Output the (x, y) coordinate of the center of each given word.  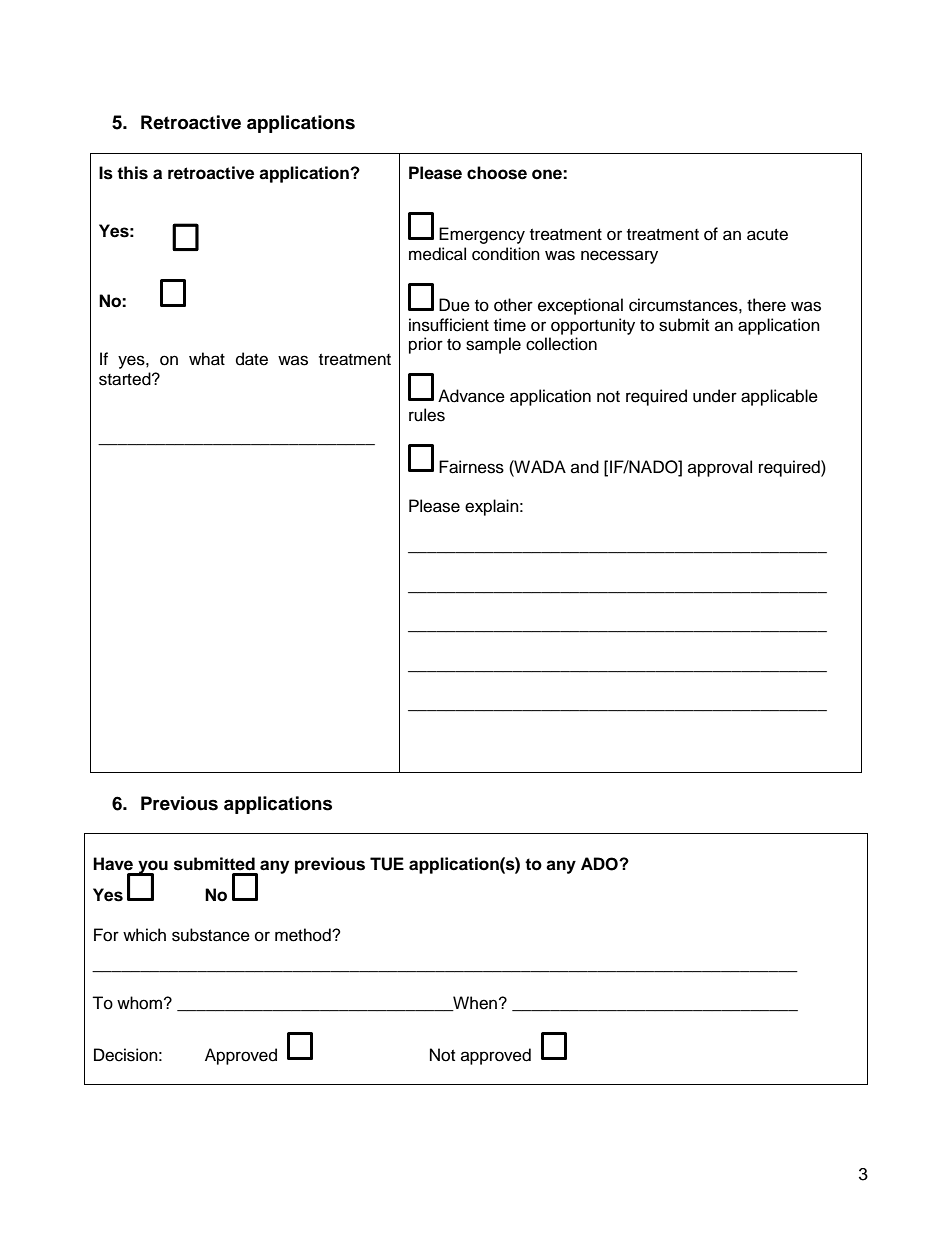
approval (720, 468)
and (585, 467)
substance (211, 935)
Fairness (471, 467)
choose (497, 173)
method (304, 935)
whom (139, 1003)
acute (767, 235)
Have (113, 864)
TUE (387, 864)
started (126, 379)
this (132, 173)
